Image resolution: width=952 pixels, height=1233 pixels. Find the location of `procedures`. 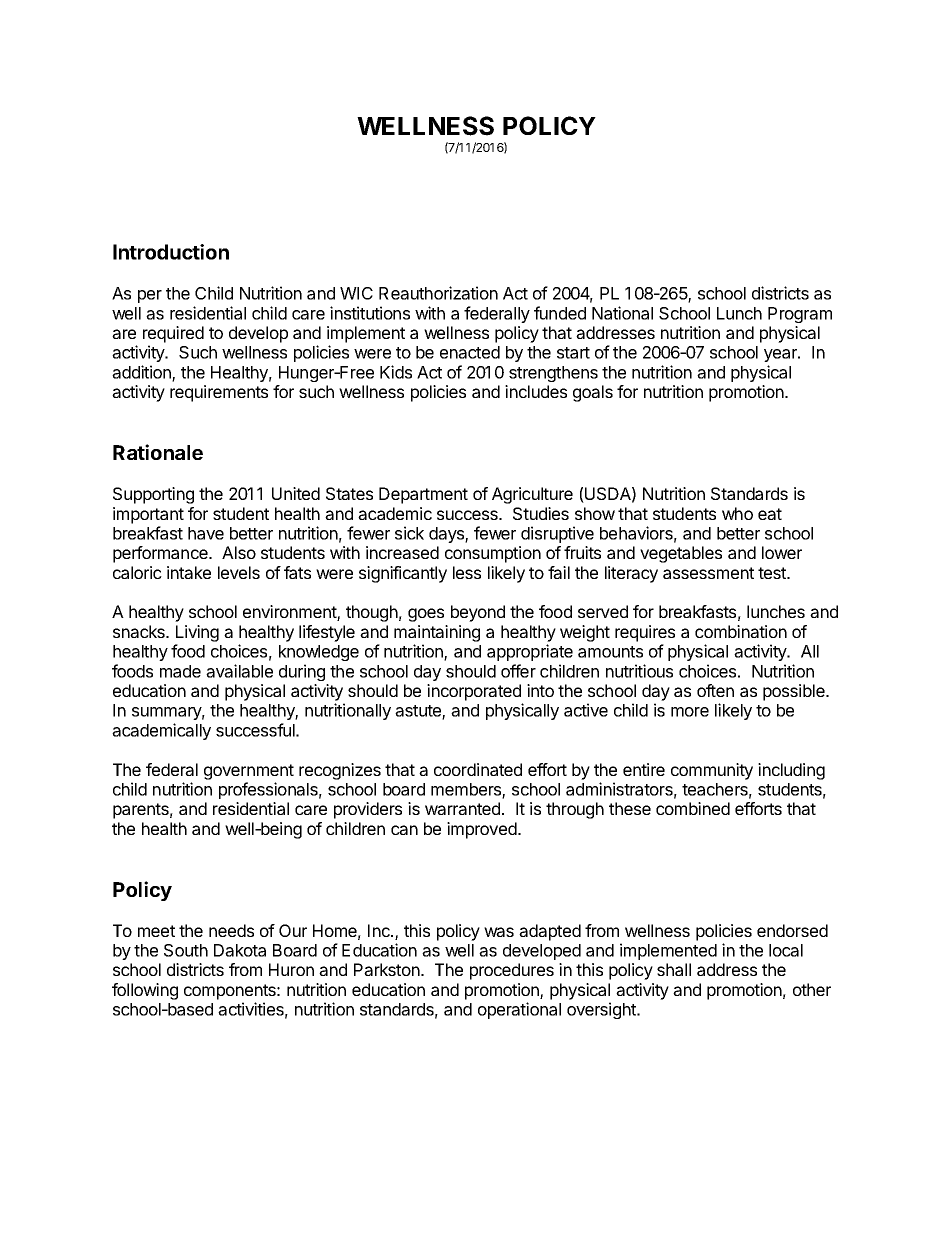

procedures is located at coordinates (512, 971).
